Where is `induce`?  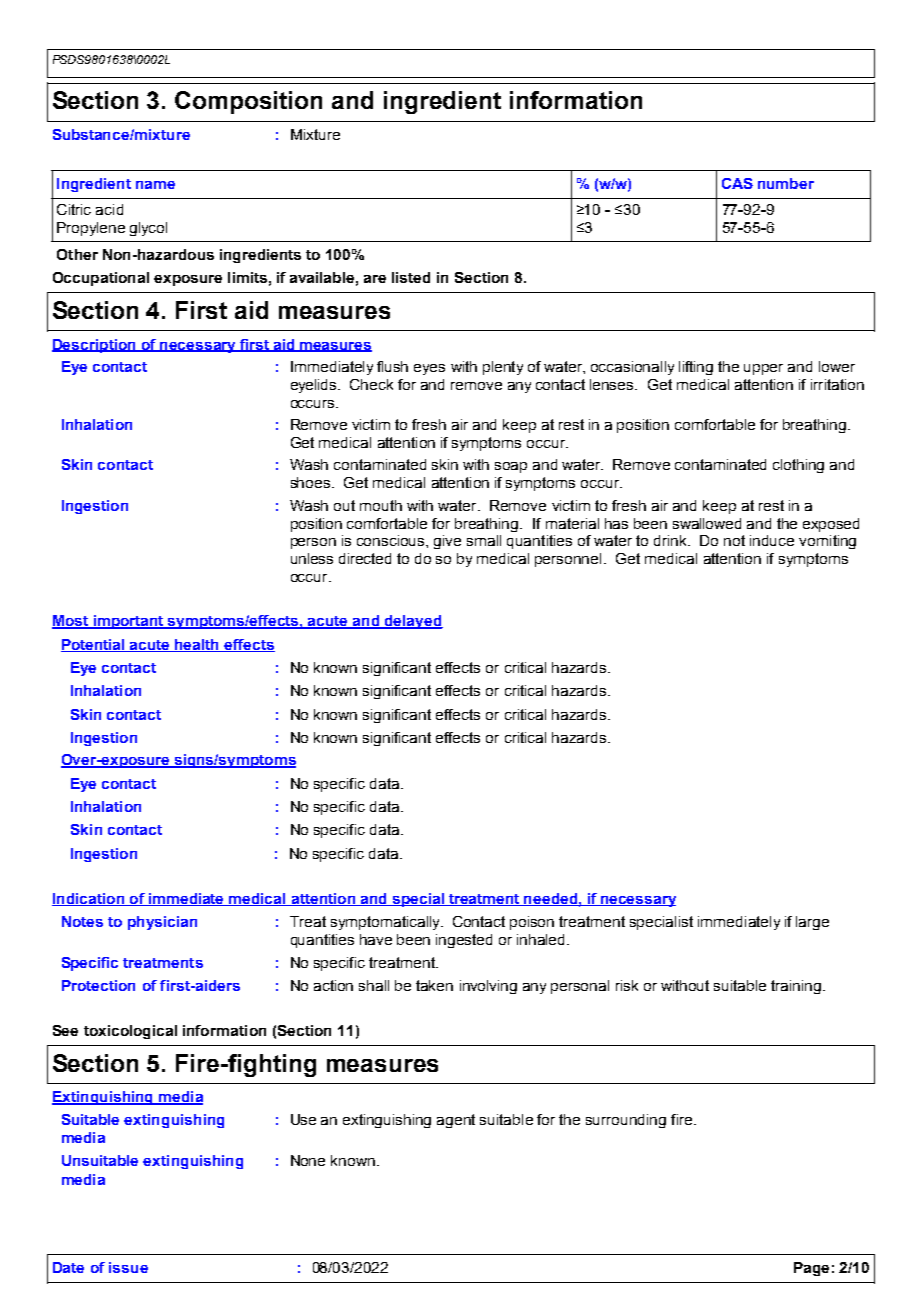
induce is located at coordinates (772, 540).
